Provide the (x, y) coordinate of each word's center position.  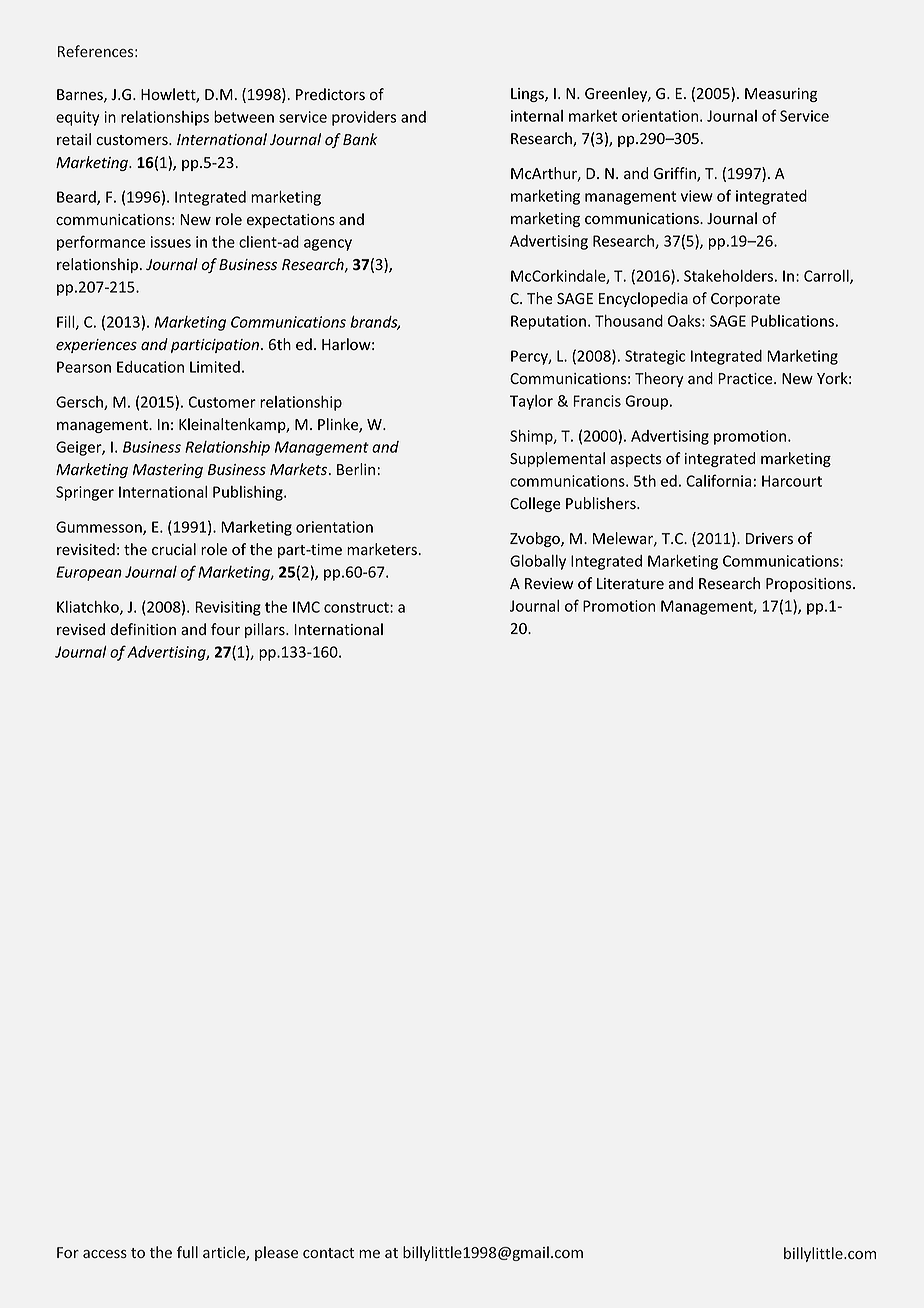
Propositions (810, 585)
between (244, 117)
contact (328, 1253)
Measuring (781, 95)
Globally (538, 562)
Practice (746, 378)
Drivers (769, 538)
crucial (174, 549)
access (105, 1254)
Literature (630, 584)
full (187, 1252)
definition (143, 629)
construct (357, 607)
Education (150, 367)
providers (364, 118)
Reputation (548, 322)
